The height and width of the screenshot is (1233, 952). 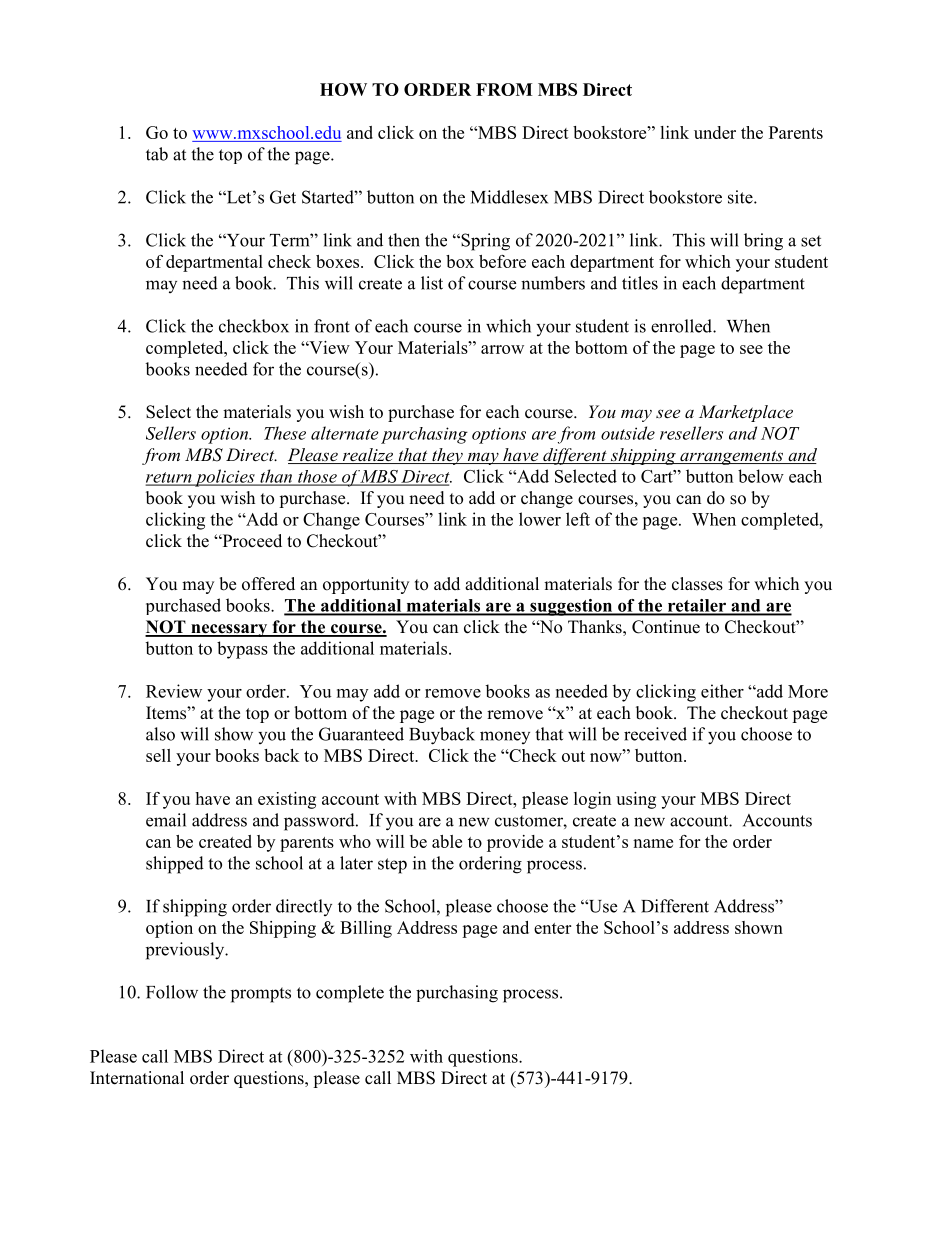 I want to click on tab, so click(x=157, y=154).
